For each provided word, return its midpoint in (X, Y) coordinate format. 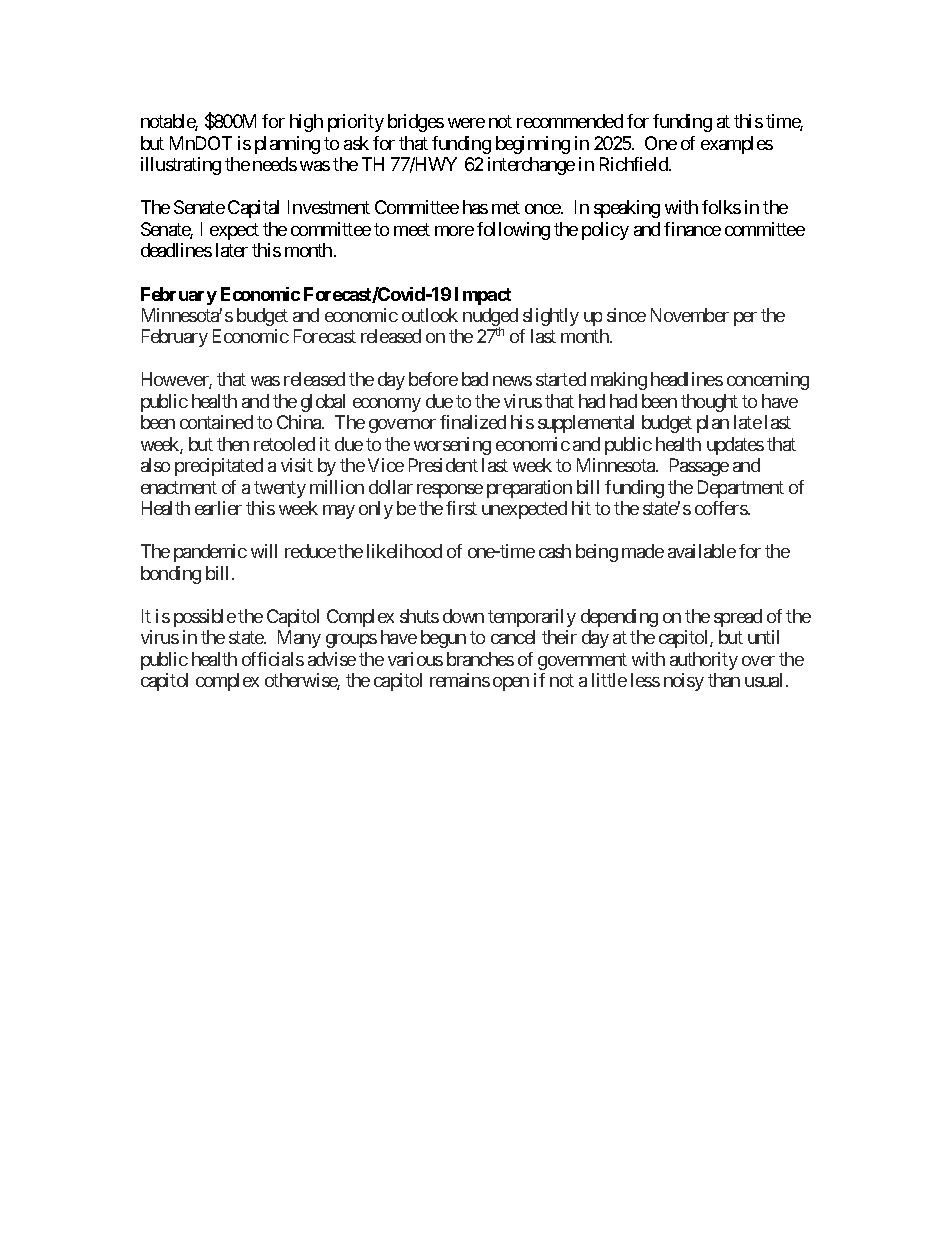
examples (737, 145)
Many (299, 639)
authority (704, 661)
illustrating (181, 166)
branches (480, 659)
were (466, 123)
